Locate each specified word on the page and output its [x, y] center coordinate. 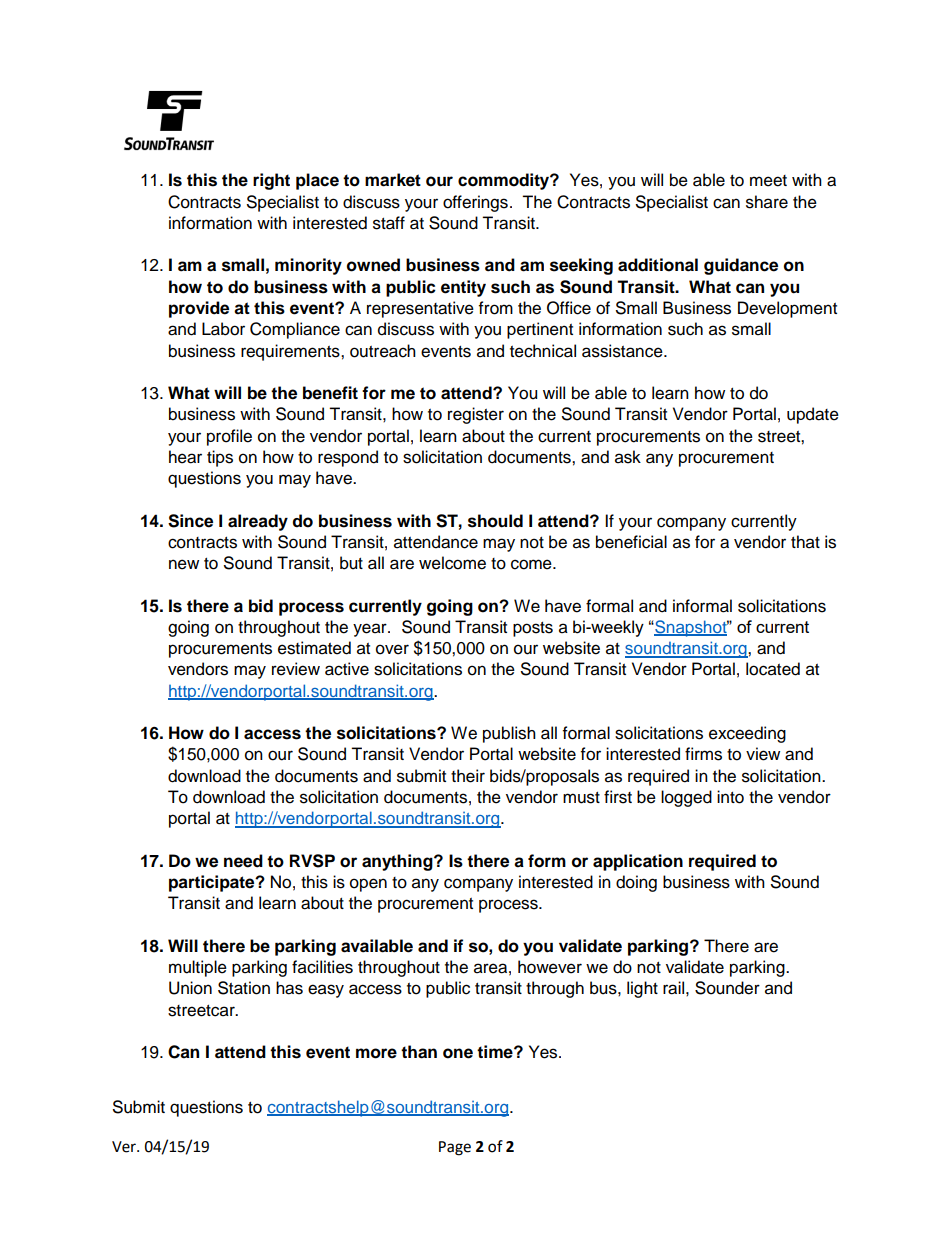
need [243, 861]
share [767, 202]
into [730, 797]
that [805, 542]
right [271, 181]
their [468, 776]
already [258, 522]
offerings [475, 203]
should [495, 521]
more [376, 1053]
